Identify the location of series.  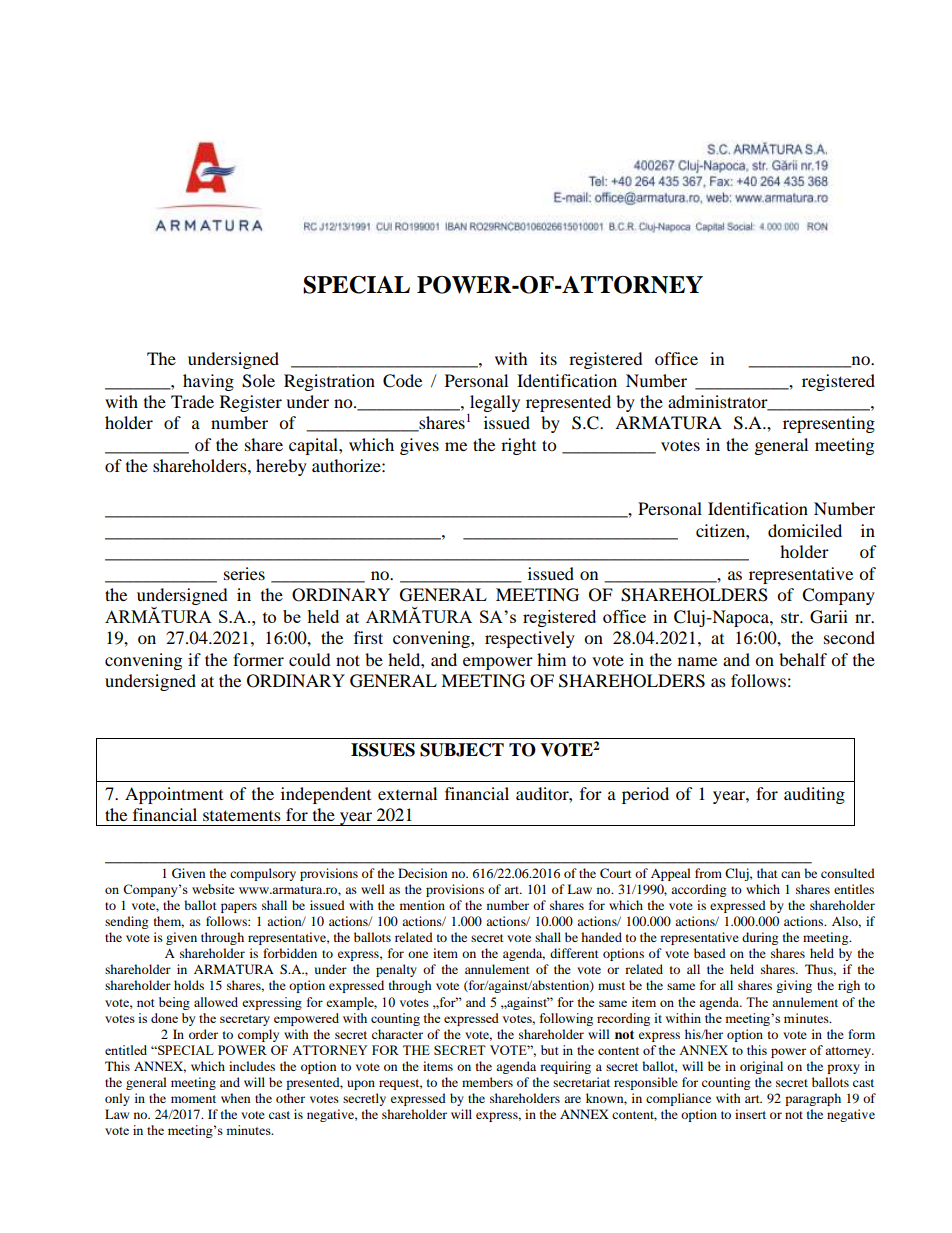
(244, 573).
